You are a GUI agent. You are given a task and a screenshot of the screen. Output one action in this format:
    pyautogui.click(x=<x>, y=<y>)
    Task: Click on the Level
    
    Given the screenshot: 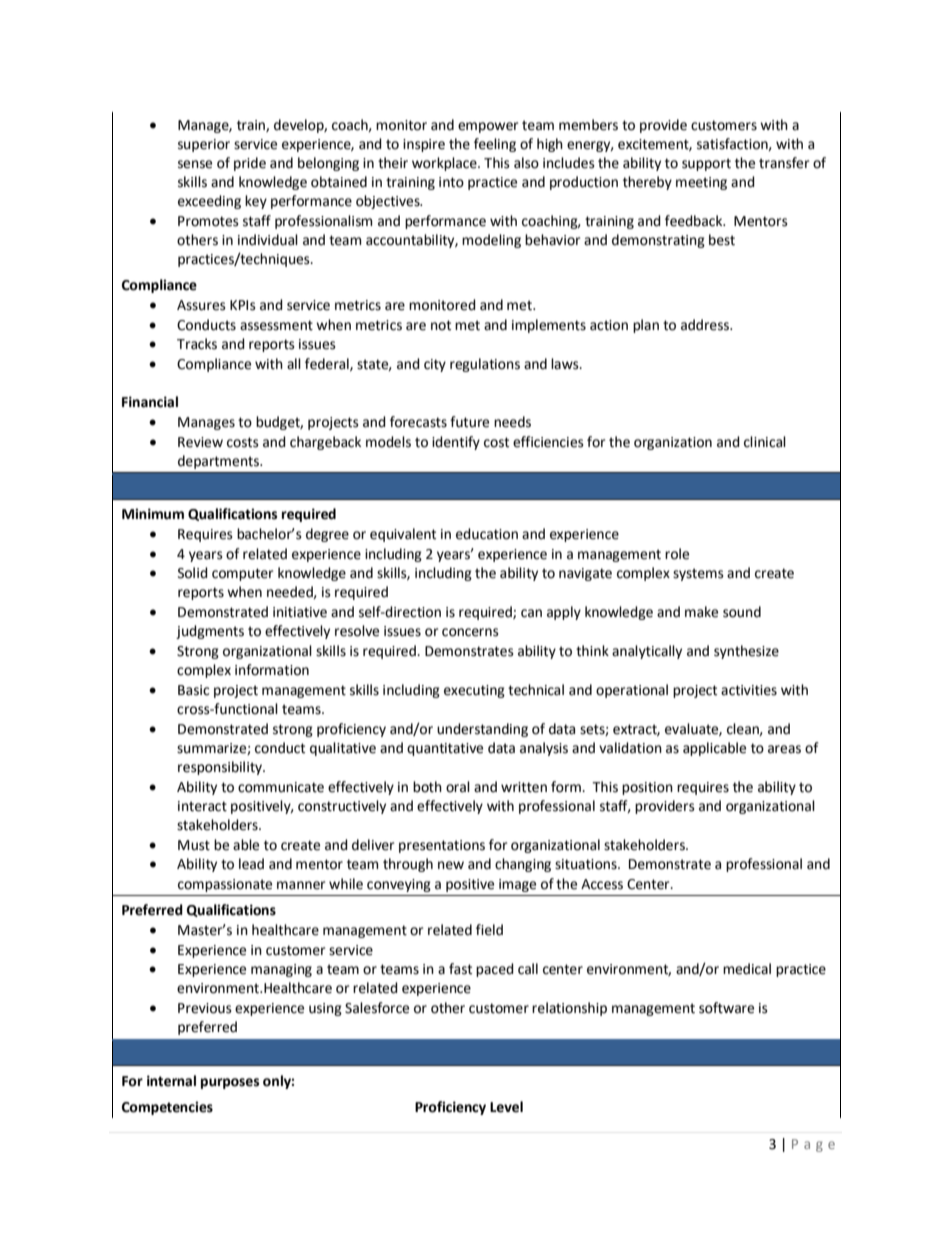 What is the action you would take?
    pyautogui.click(x=506, y=1107)
